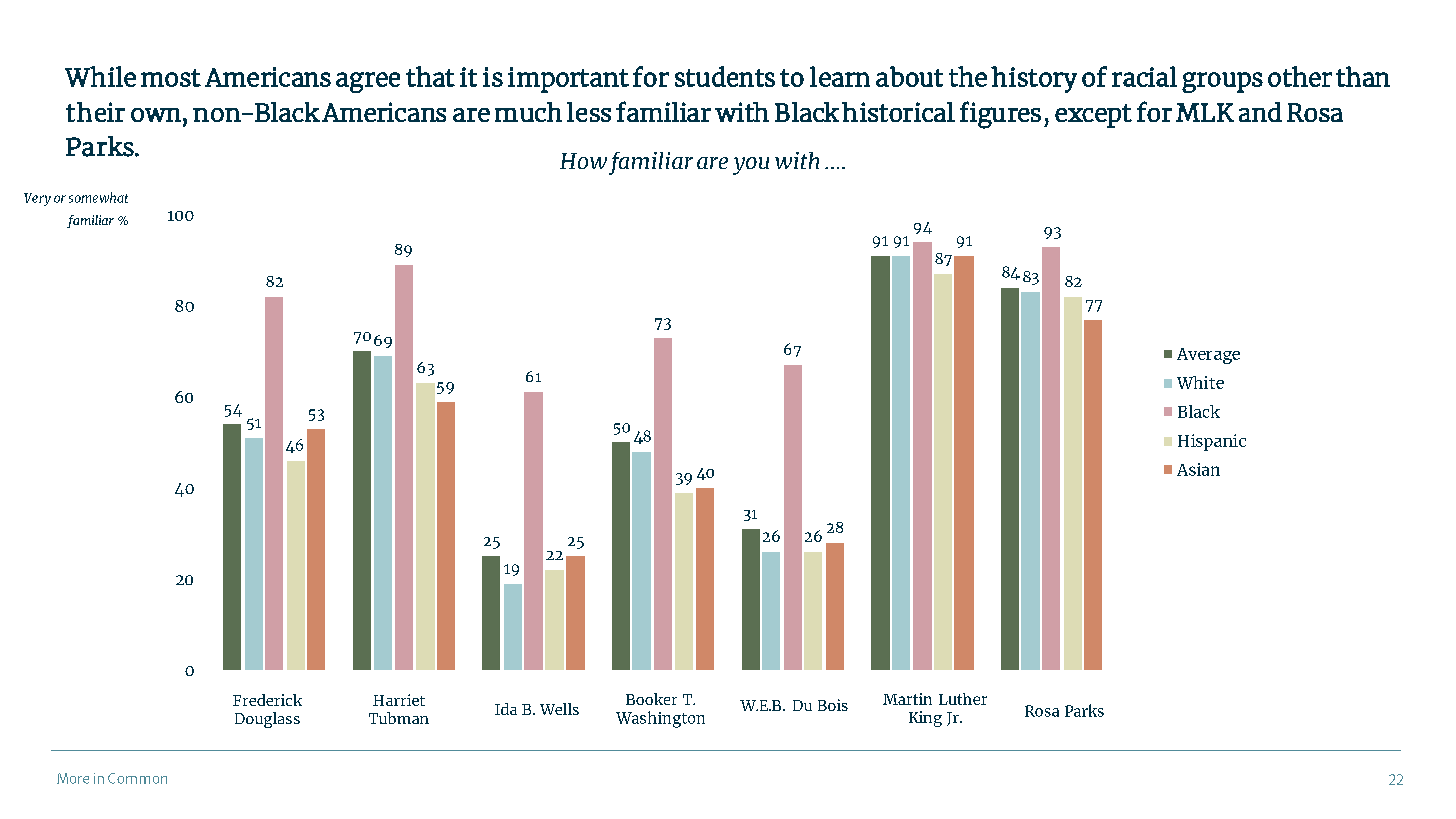 The width and height of the screenshot is (1456, 819). I want to click on somewhat, so click(98, 197).
